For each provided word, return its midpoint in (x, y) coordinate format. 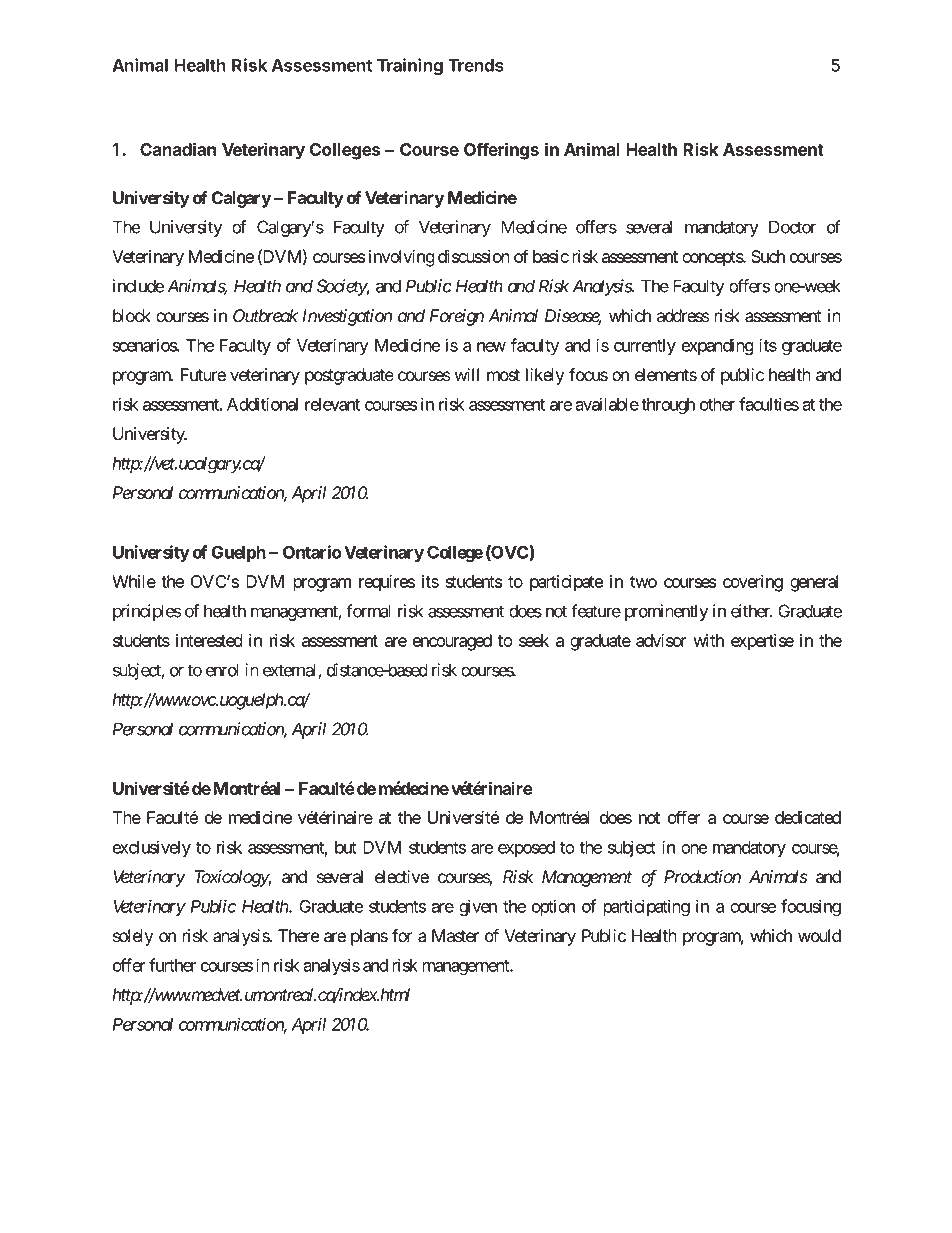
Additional (262, 404)
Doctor (792, 227)
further (172, 965)
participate (566, 583)
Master (455, 936)
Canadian (178, 149)
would (819, 936)
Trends (476, 65)
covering (753, 583)
